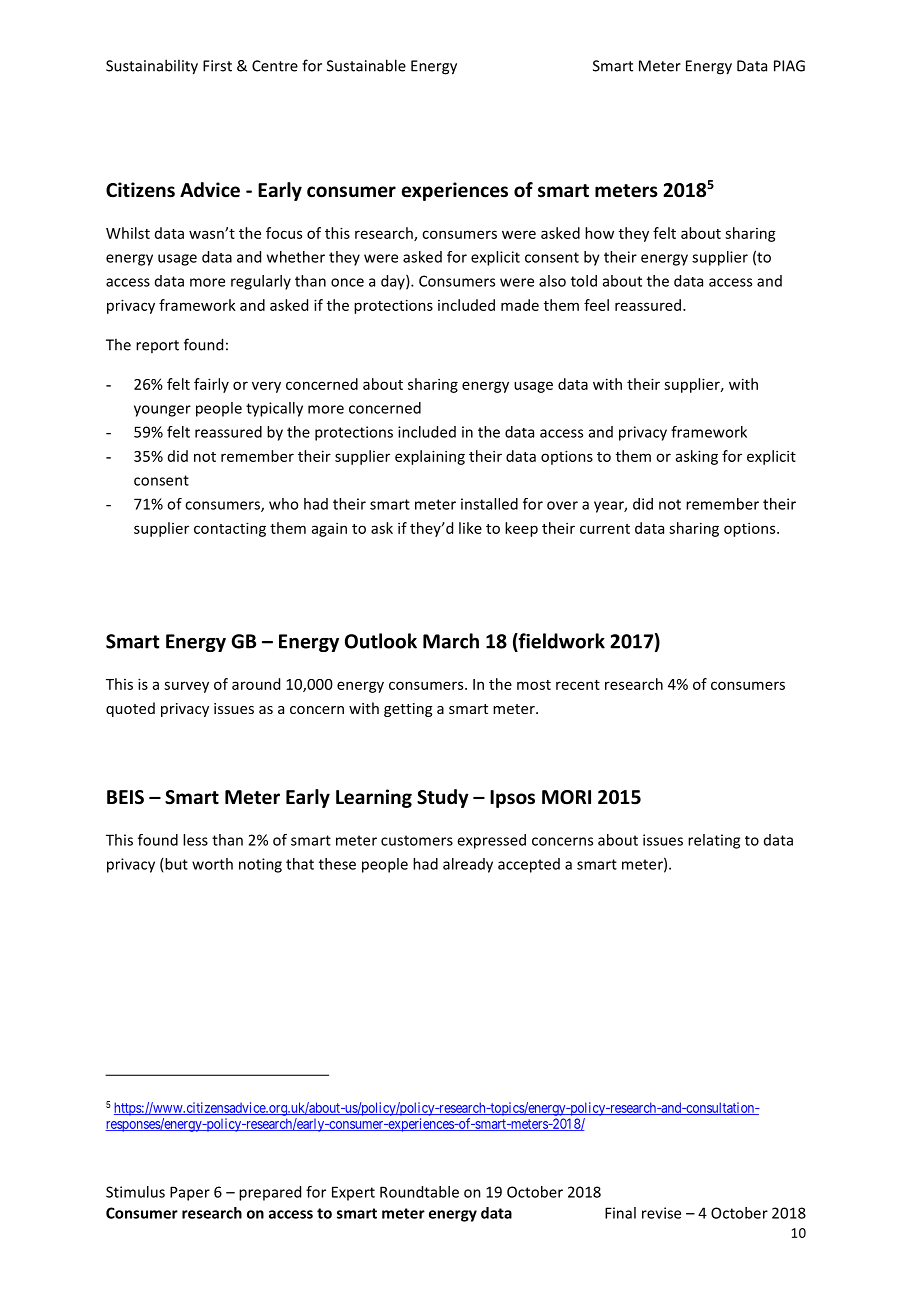 The image size is (924, 1308). I want to click on Paper, so click(190, 1193).
